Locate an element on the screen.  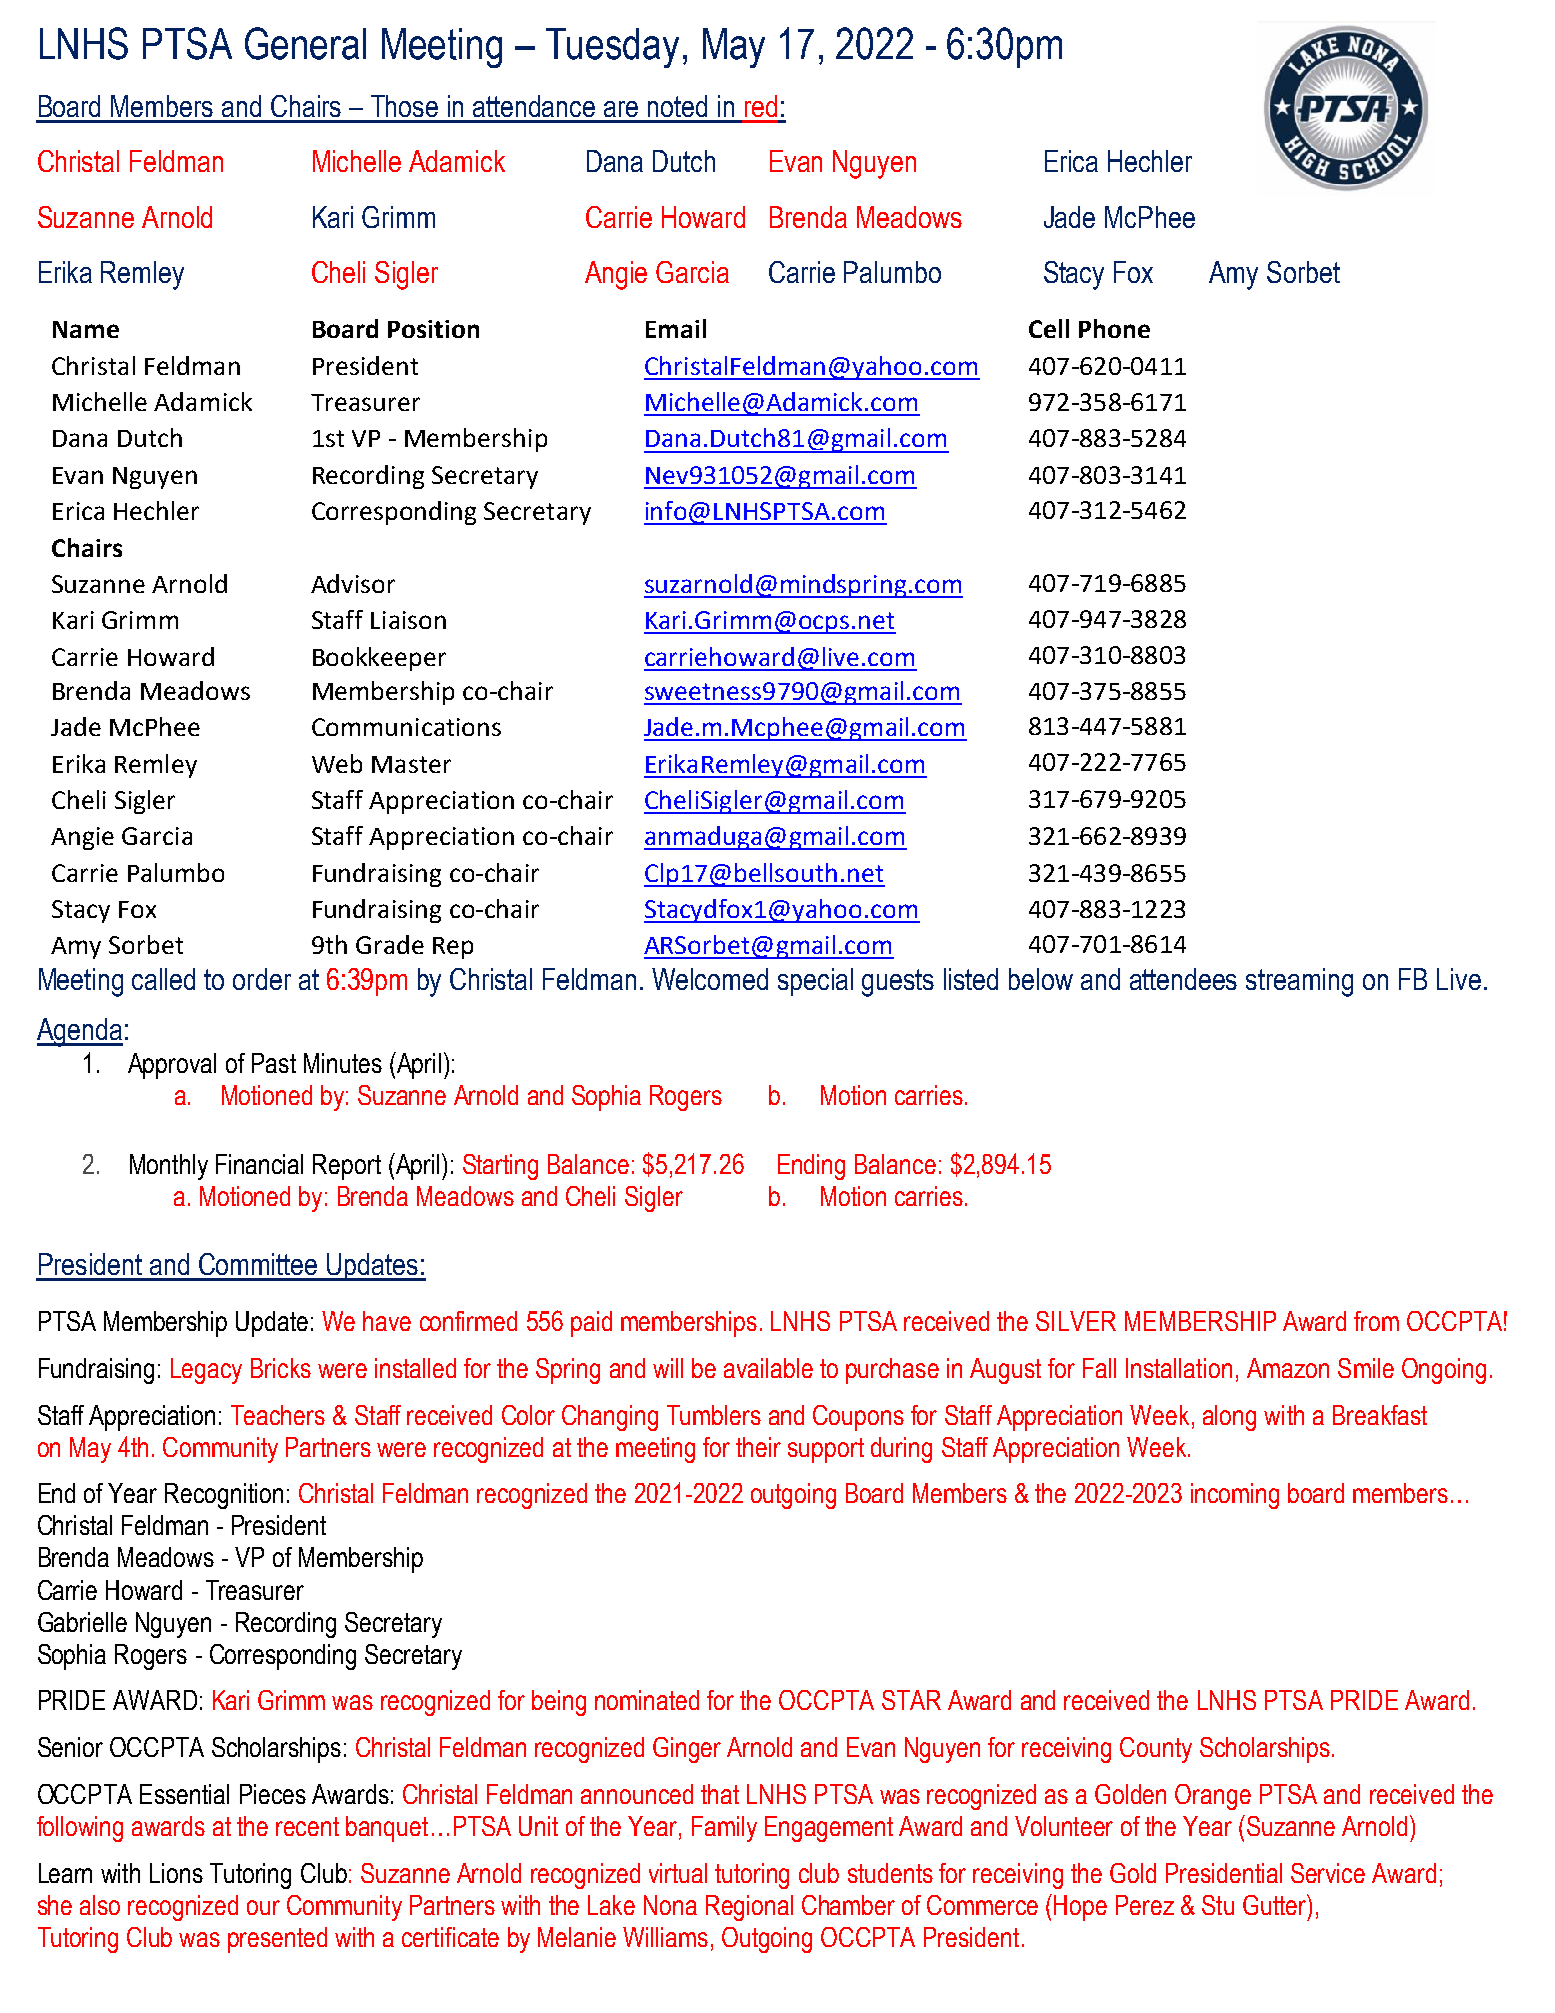
from is located at coordinates (1376, 1321).
